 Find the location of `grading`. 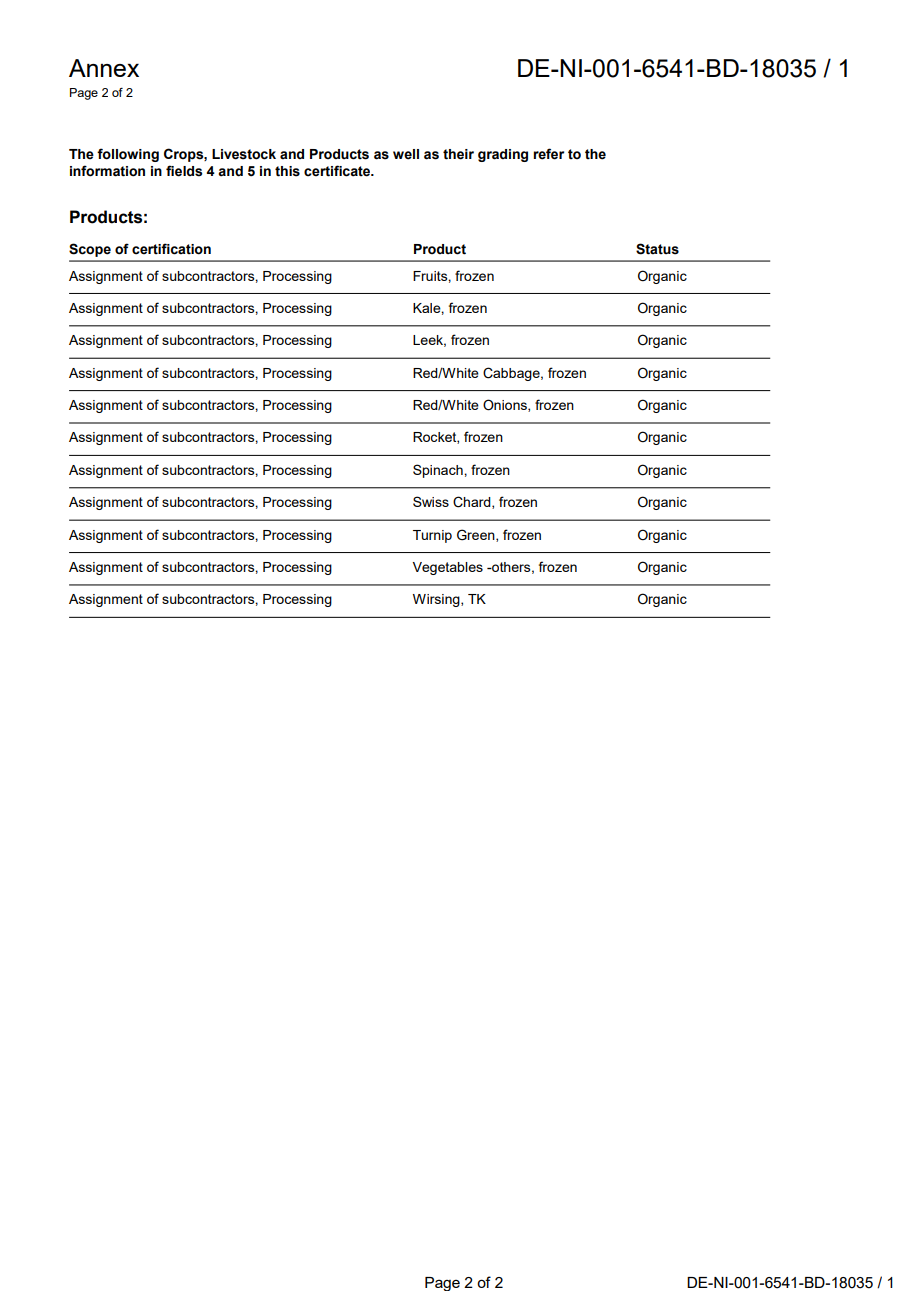

grading is located at coordinates (503, 155).
